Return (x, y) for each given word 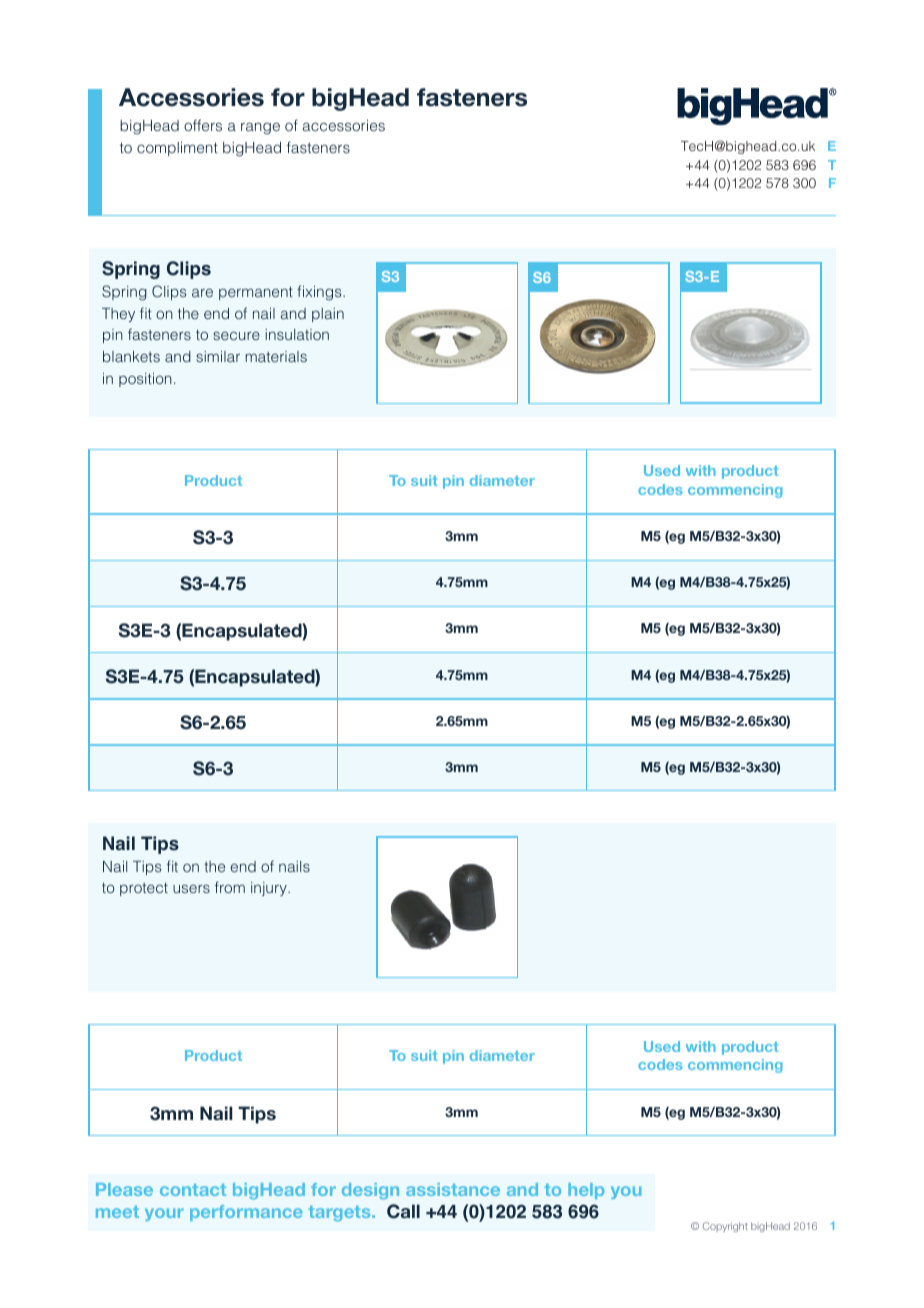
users (191, 889)
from (230, 887)
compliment (177, 149)
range (260, 128)
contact (193, 1190)
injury (270, 889)
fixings (320, 293)
